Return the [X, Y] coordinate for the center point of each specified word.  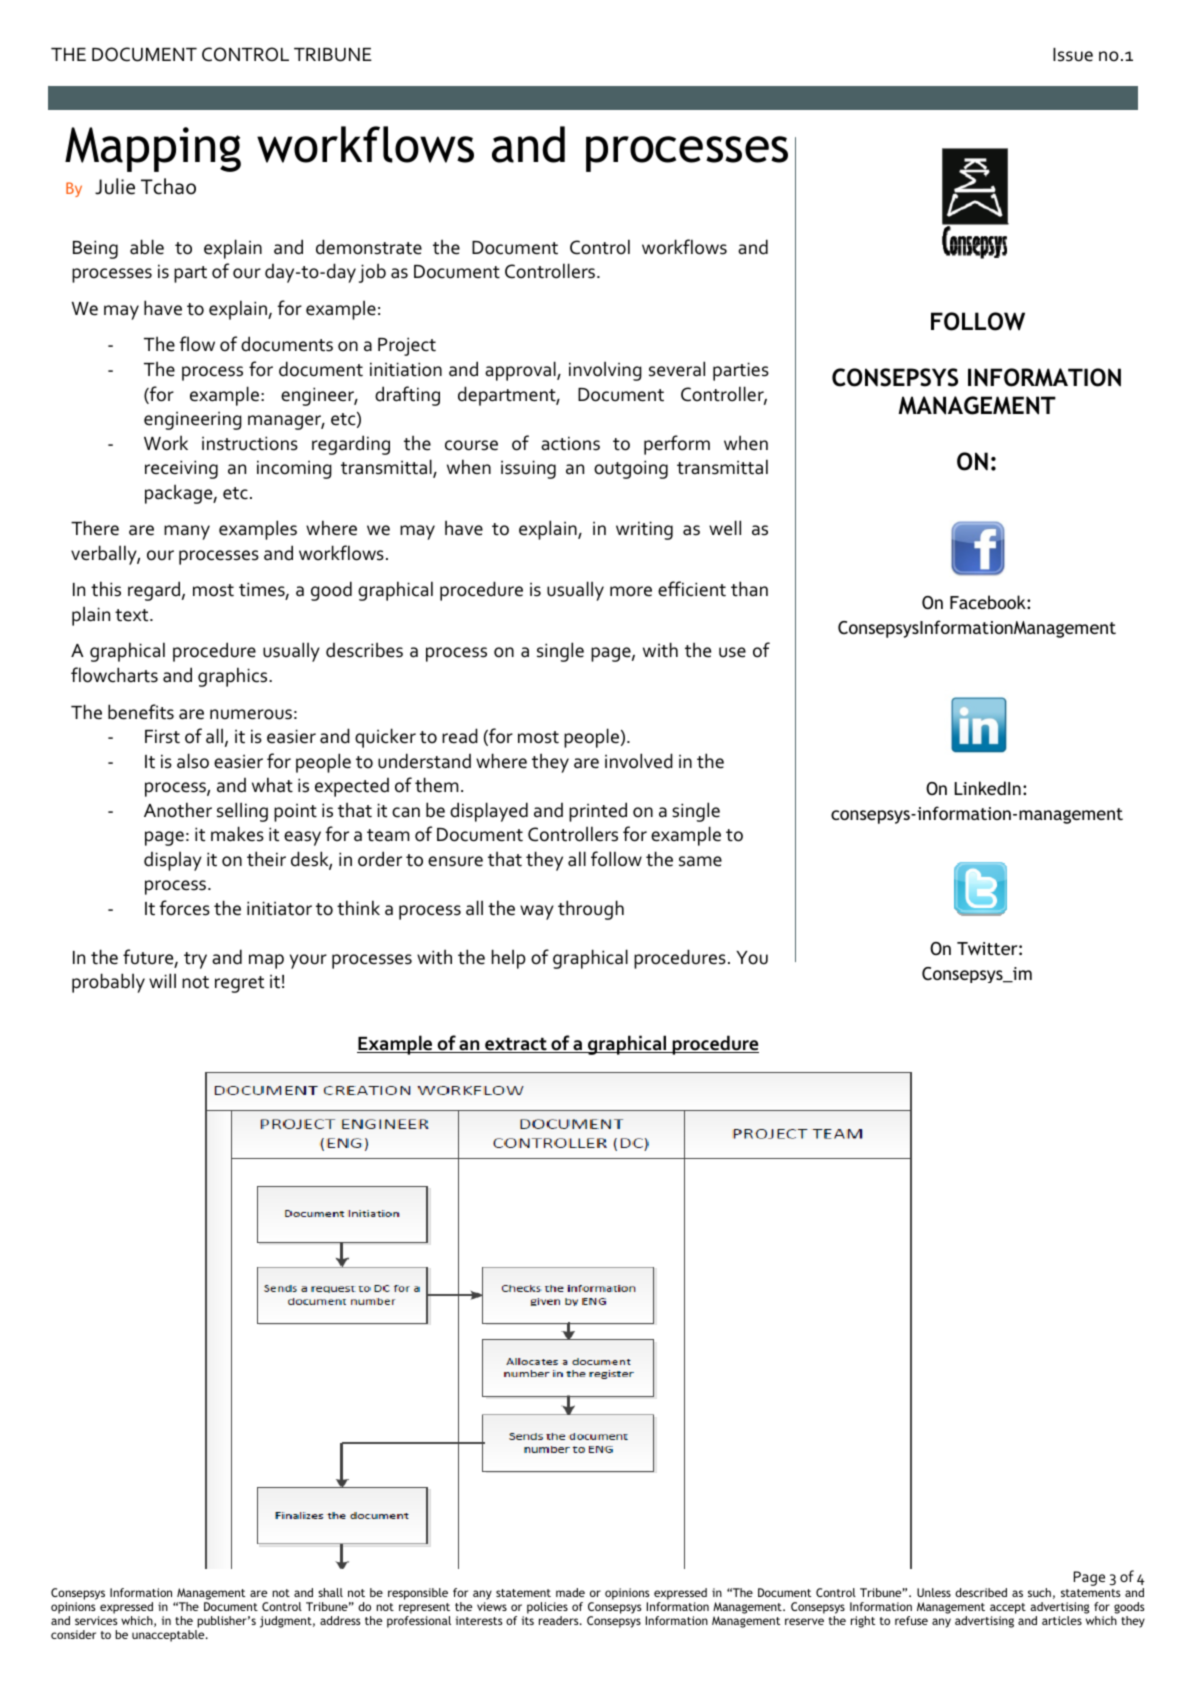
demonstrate [369, 247]
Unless [934, 1592]
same [700, 861]
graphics [234, 677]
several [677, 369]
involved [639, 761]
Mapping [153, 149]
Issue [1073, 55]
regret [239, 984]
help [509, 959]
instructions [250, 443]
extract [516, 1045]
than [749, 589]
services [96, 1620]
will [162, 980]
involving [605, 371]
